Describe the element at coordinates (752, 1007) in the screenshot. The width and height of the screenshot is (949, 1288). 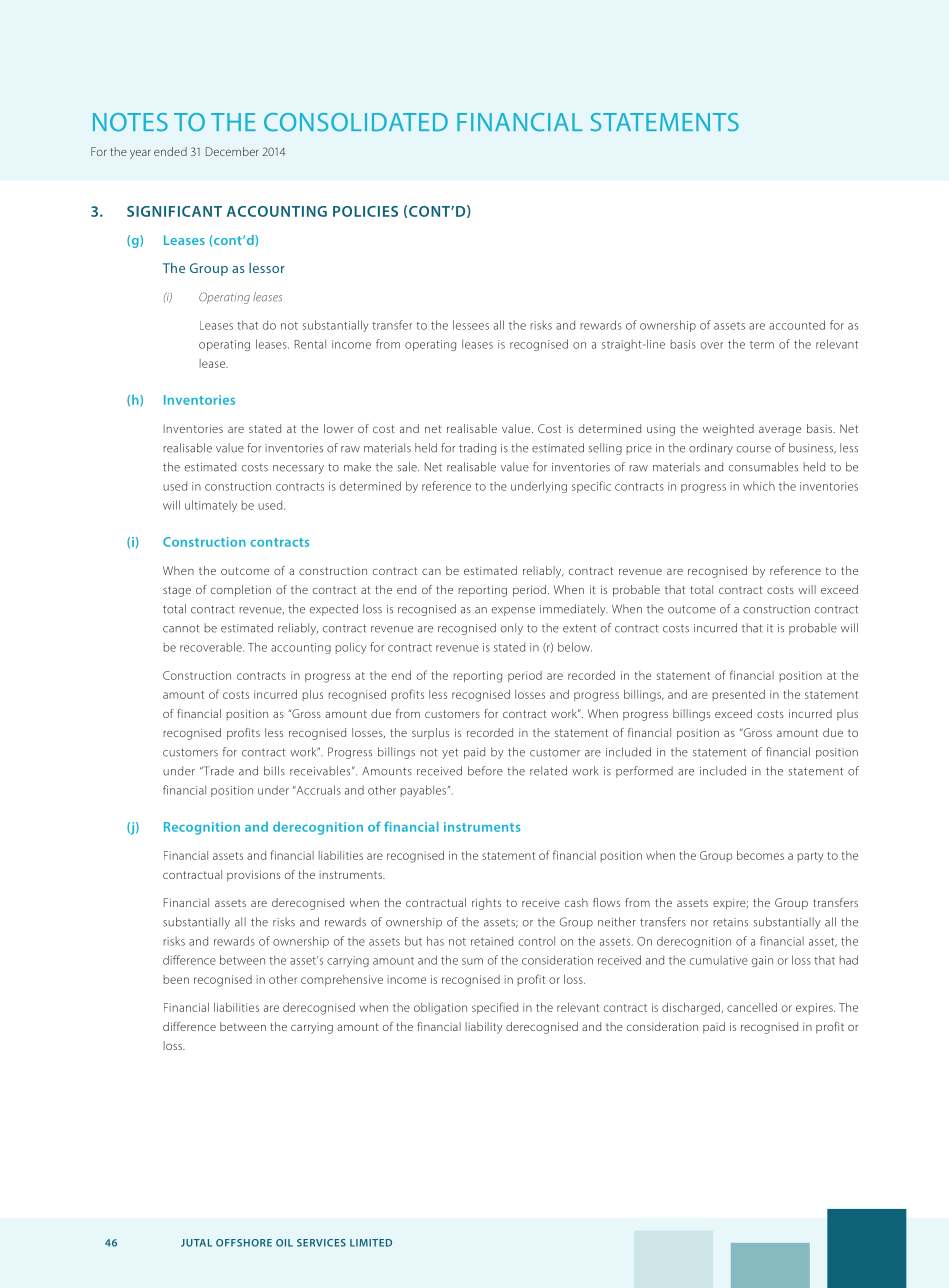
I see `cancelled` at that location.
